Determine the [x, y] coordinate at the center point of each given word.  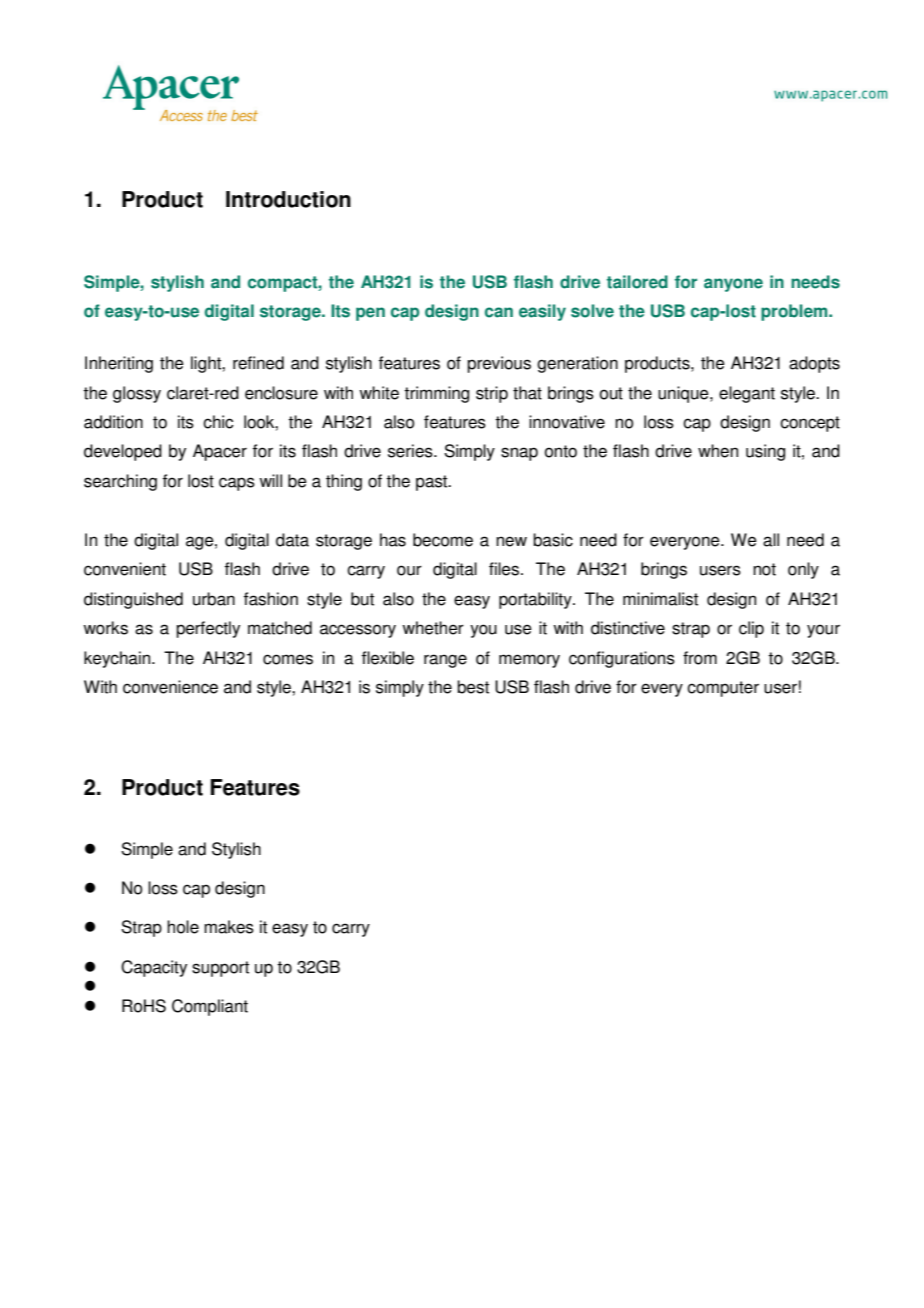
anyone [733, 285]
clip [751, 629]
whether [433, 628]
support [220, 969]
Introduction [288, 199]
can [499, 312]
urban [214, 599]
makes [229, 927]
